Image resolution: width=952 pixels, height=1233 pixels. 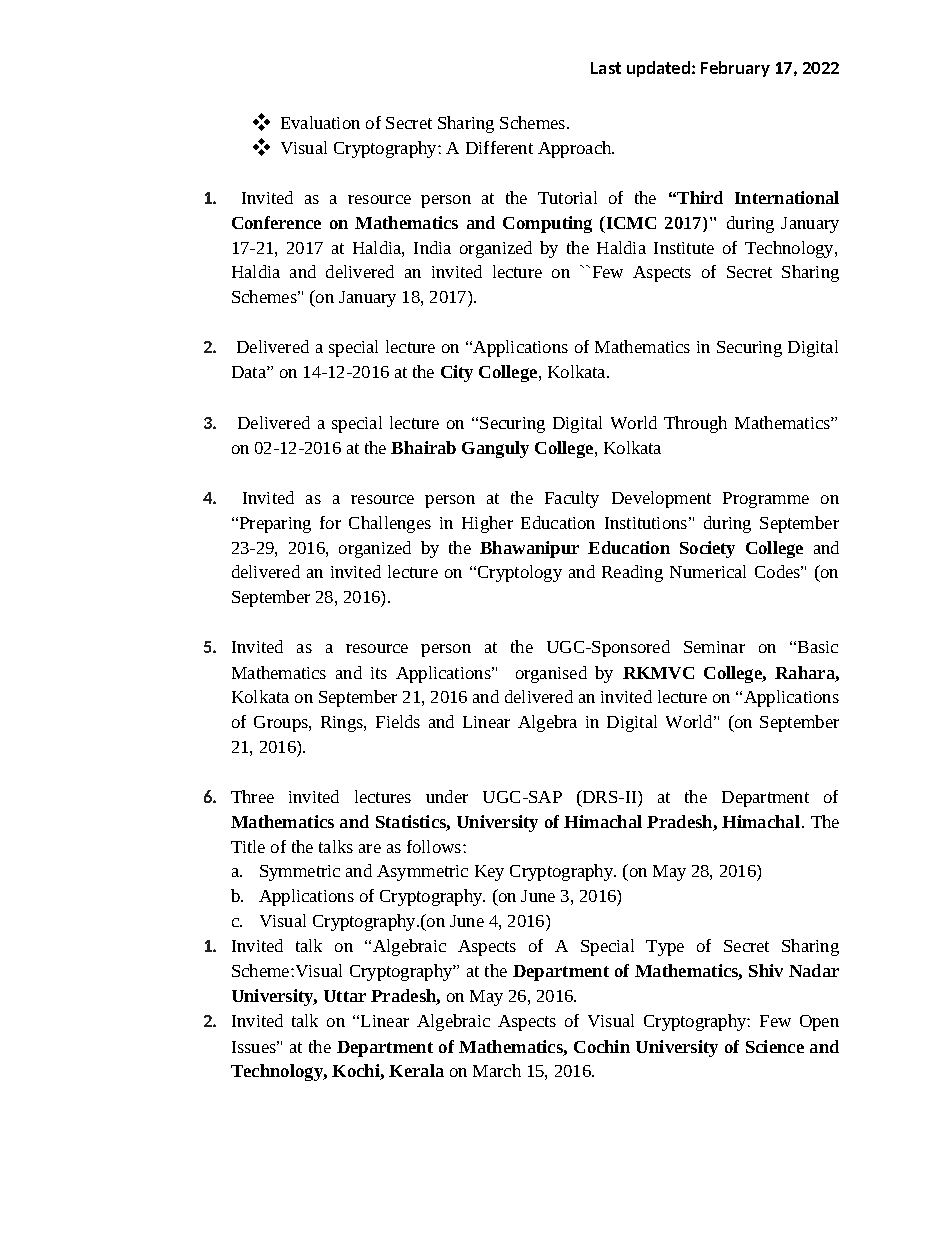 What do you see at coordinates (766, 500) in the image?
I see `Programme` at bounding box center [766, 500].
